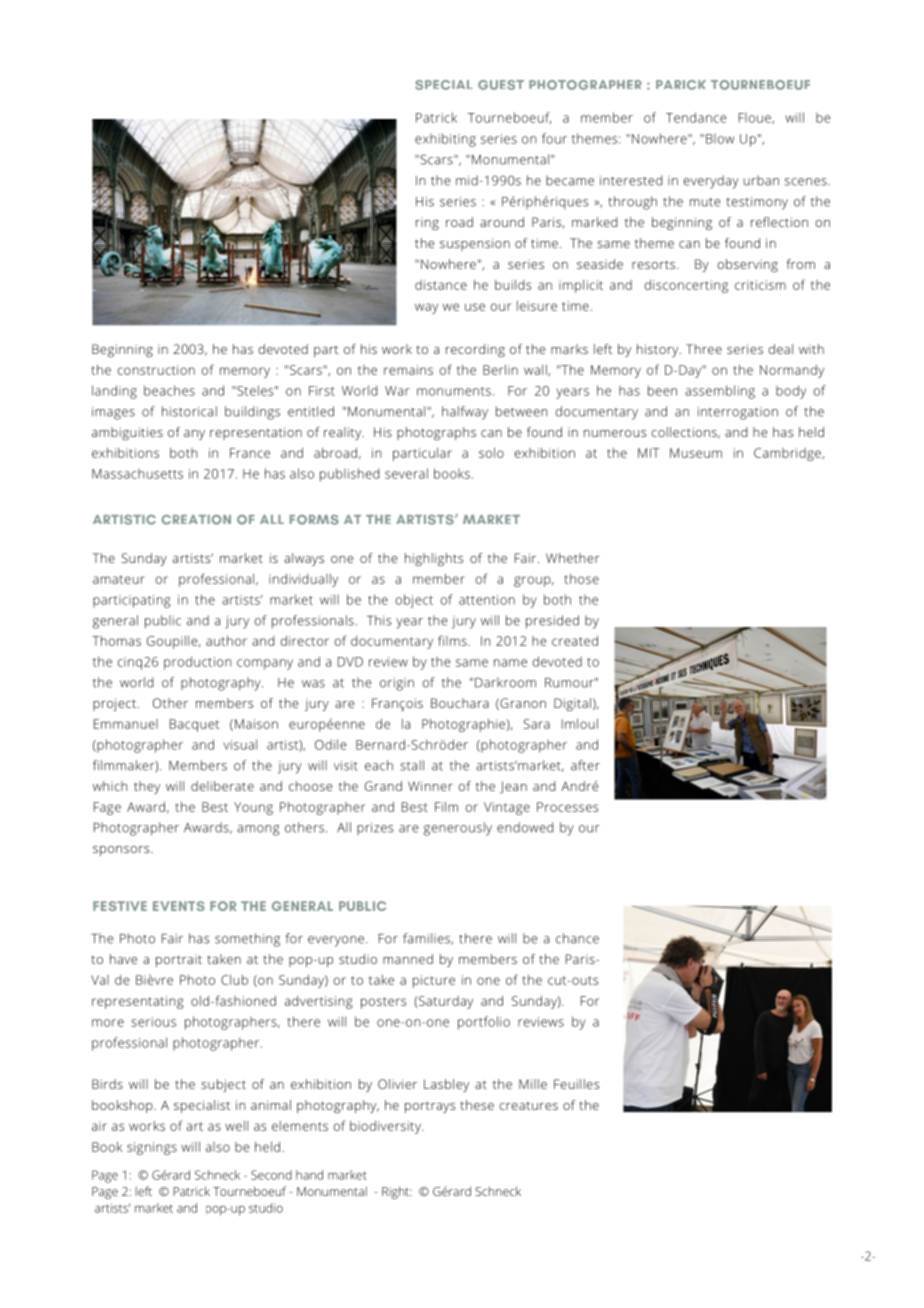  I want to click on exhibiting, so click(445, 140).
